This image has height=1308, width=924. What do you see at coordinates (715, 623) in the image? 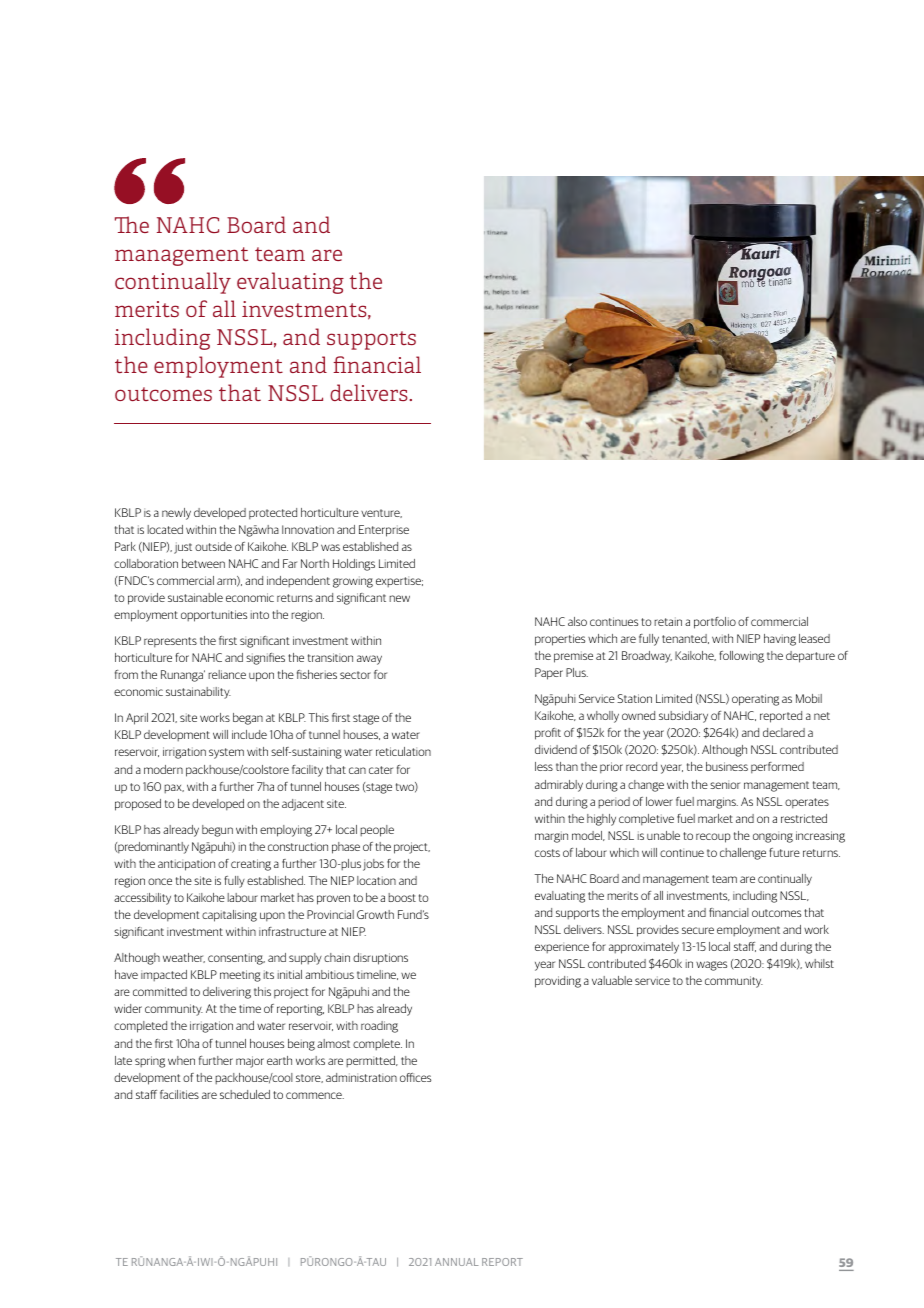
I see `portfolio` at bounding box center [715, 623].
